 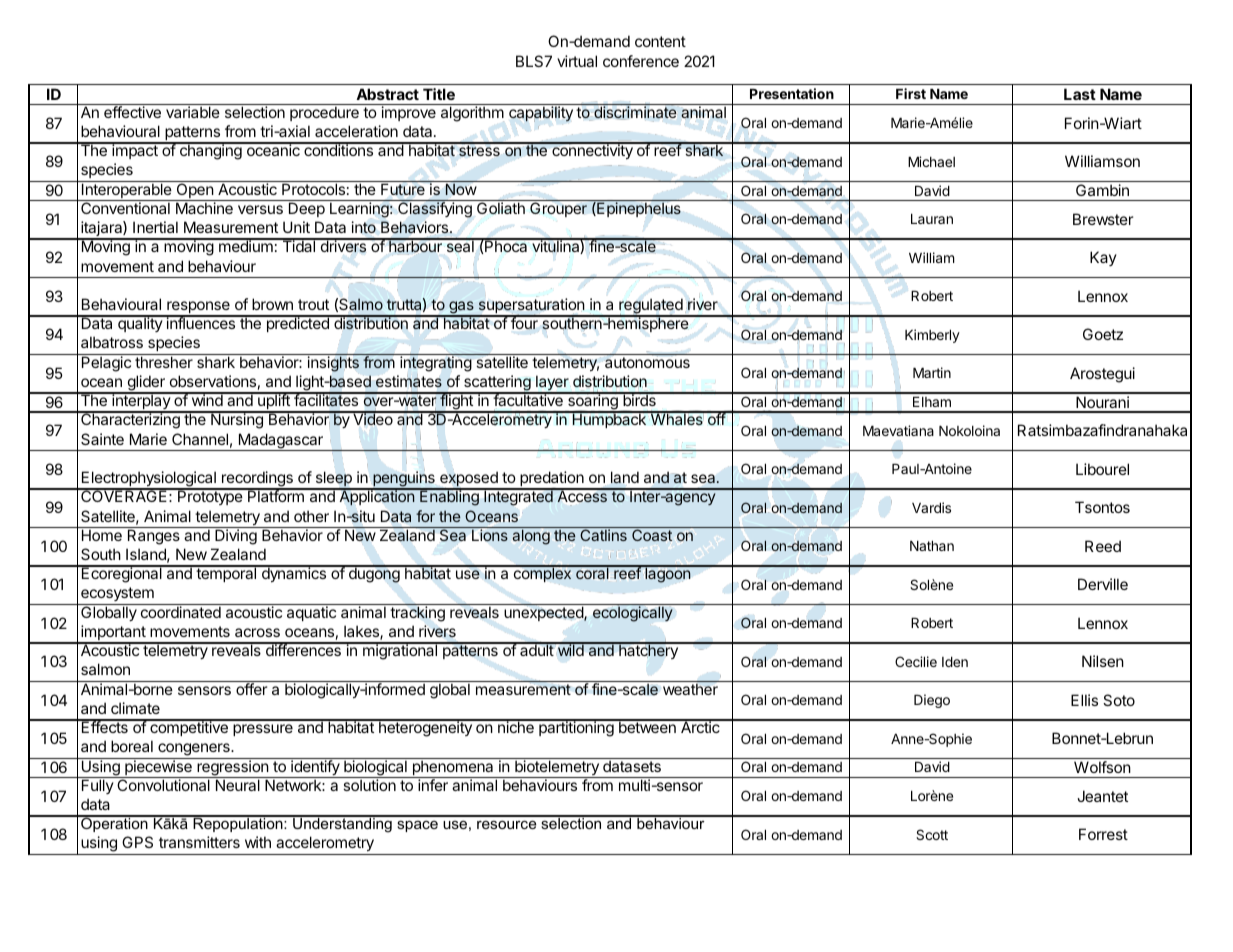 I want to click on Cecilie, so click(x=916, y=661).
